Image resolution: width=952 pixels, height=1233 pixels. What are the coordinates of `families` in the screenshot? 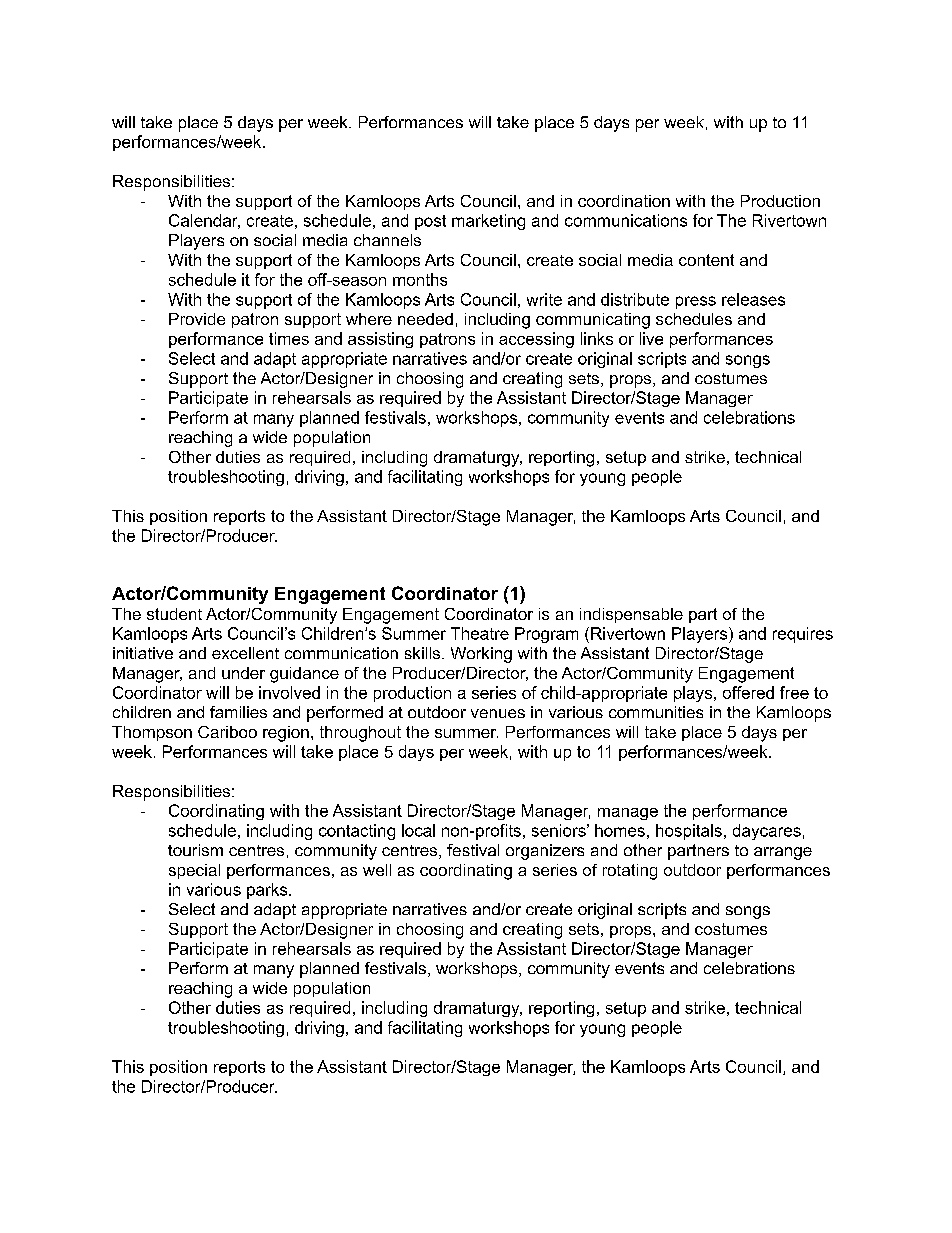 It's located at (238, 712).
